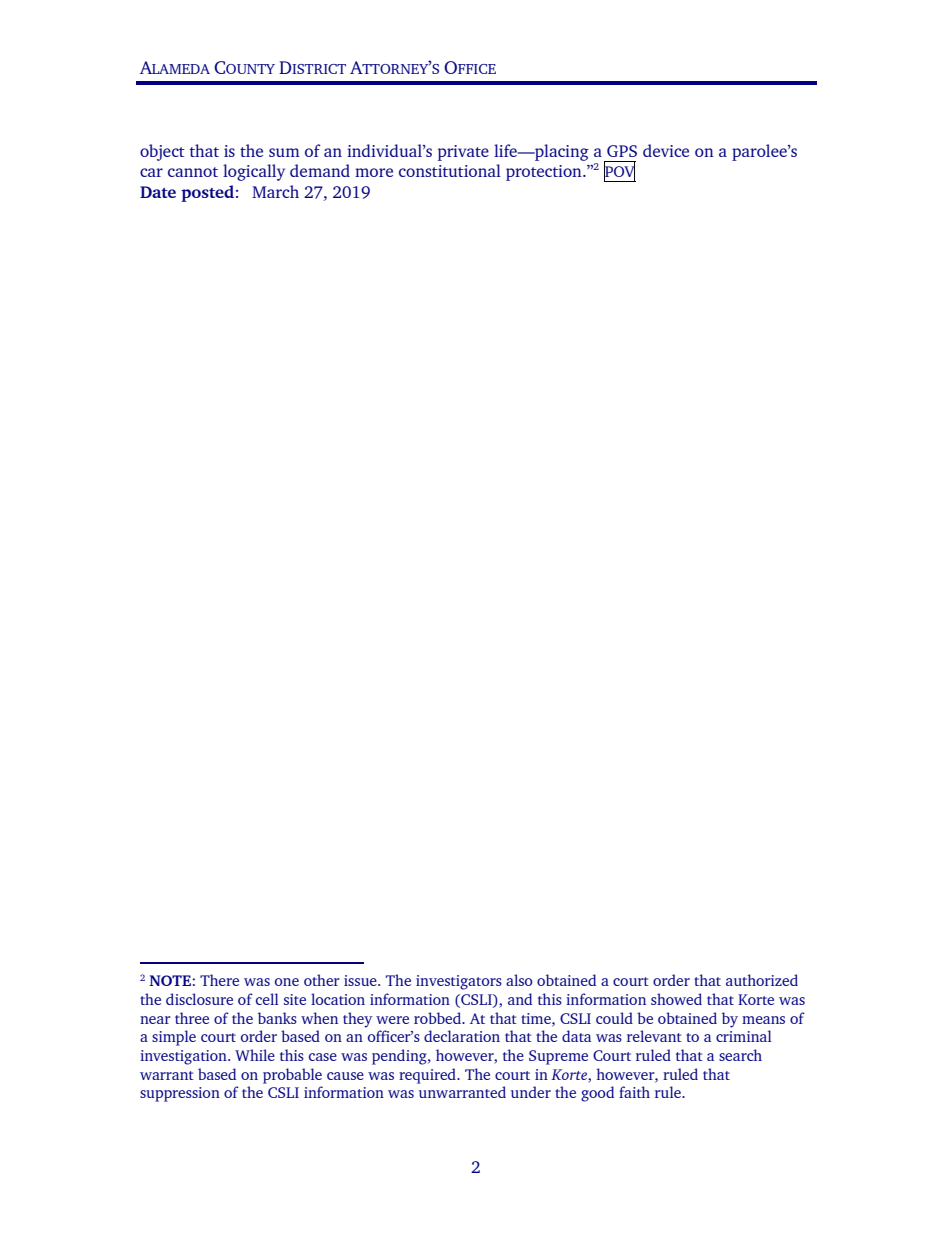  I want to click on constitutional, so click(450, 170).
